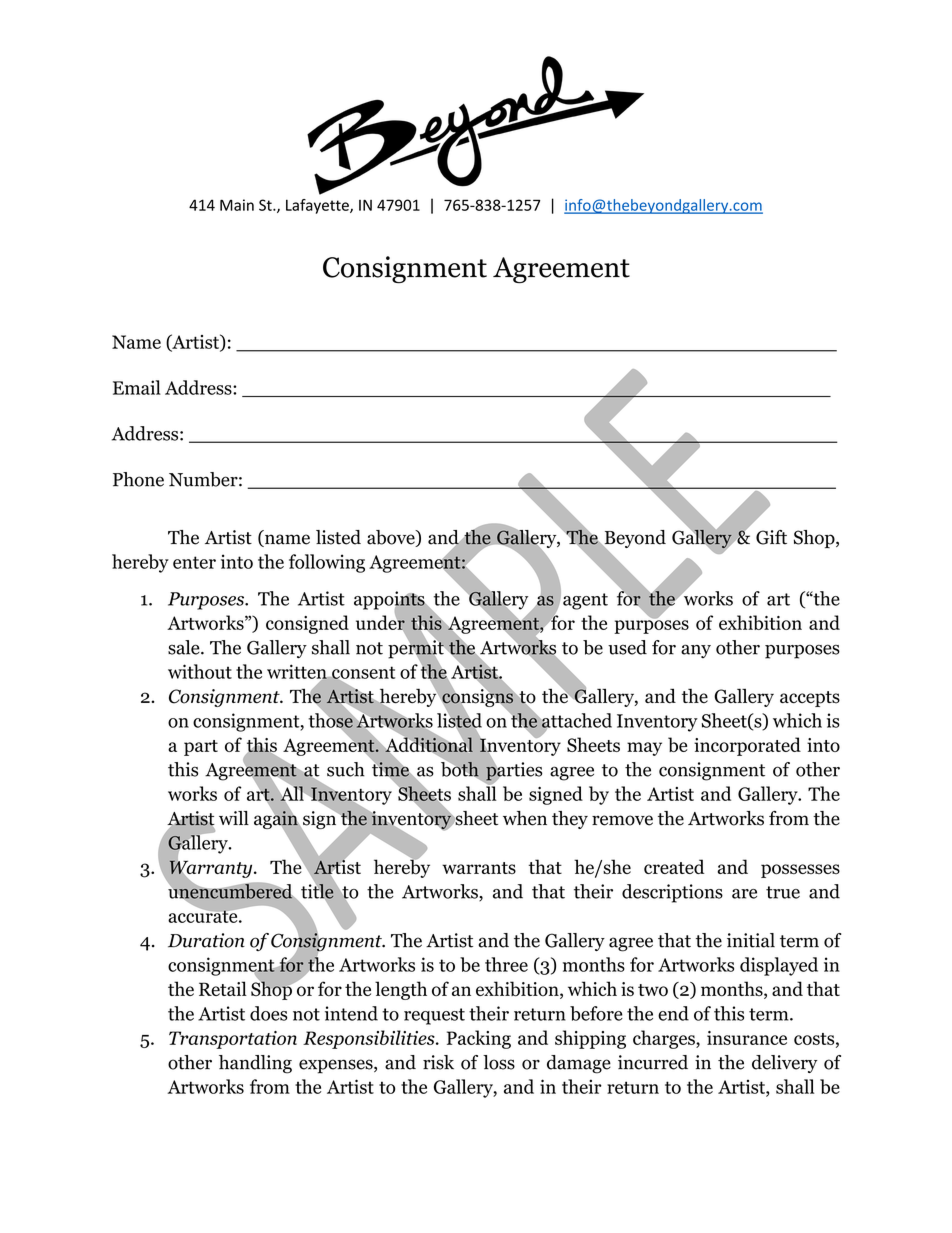 The height and width of the screenshot is (1233, 952). What do you see at coordinates (138, 479) in the screenshot?
I see `Phone` at bounding box center [138, 479].
